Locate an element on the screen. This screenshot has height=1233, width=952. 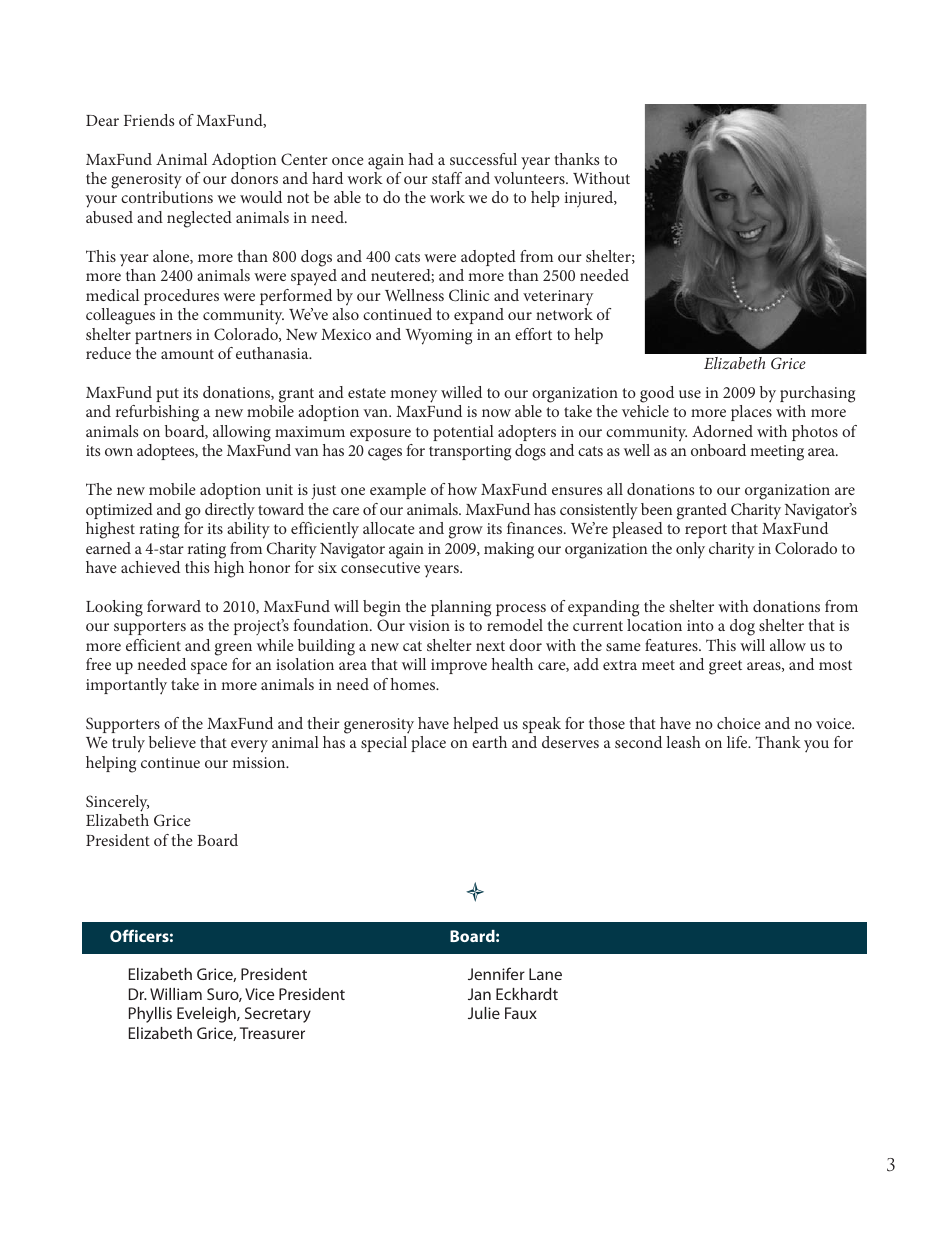
planning is located at coordinates (461, 608).
